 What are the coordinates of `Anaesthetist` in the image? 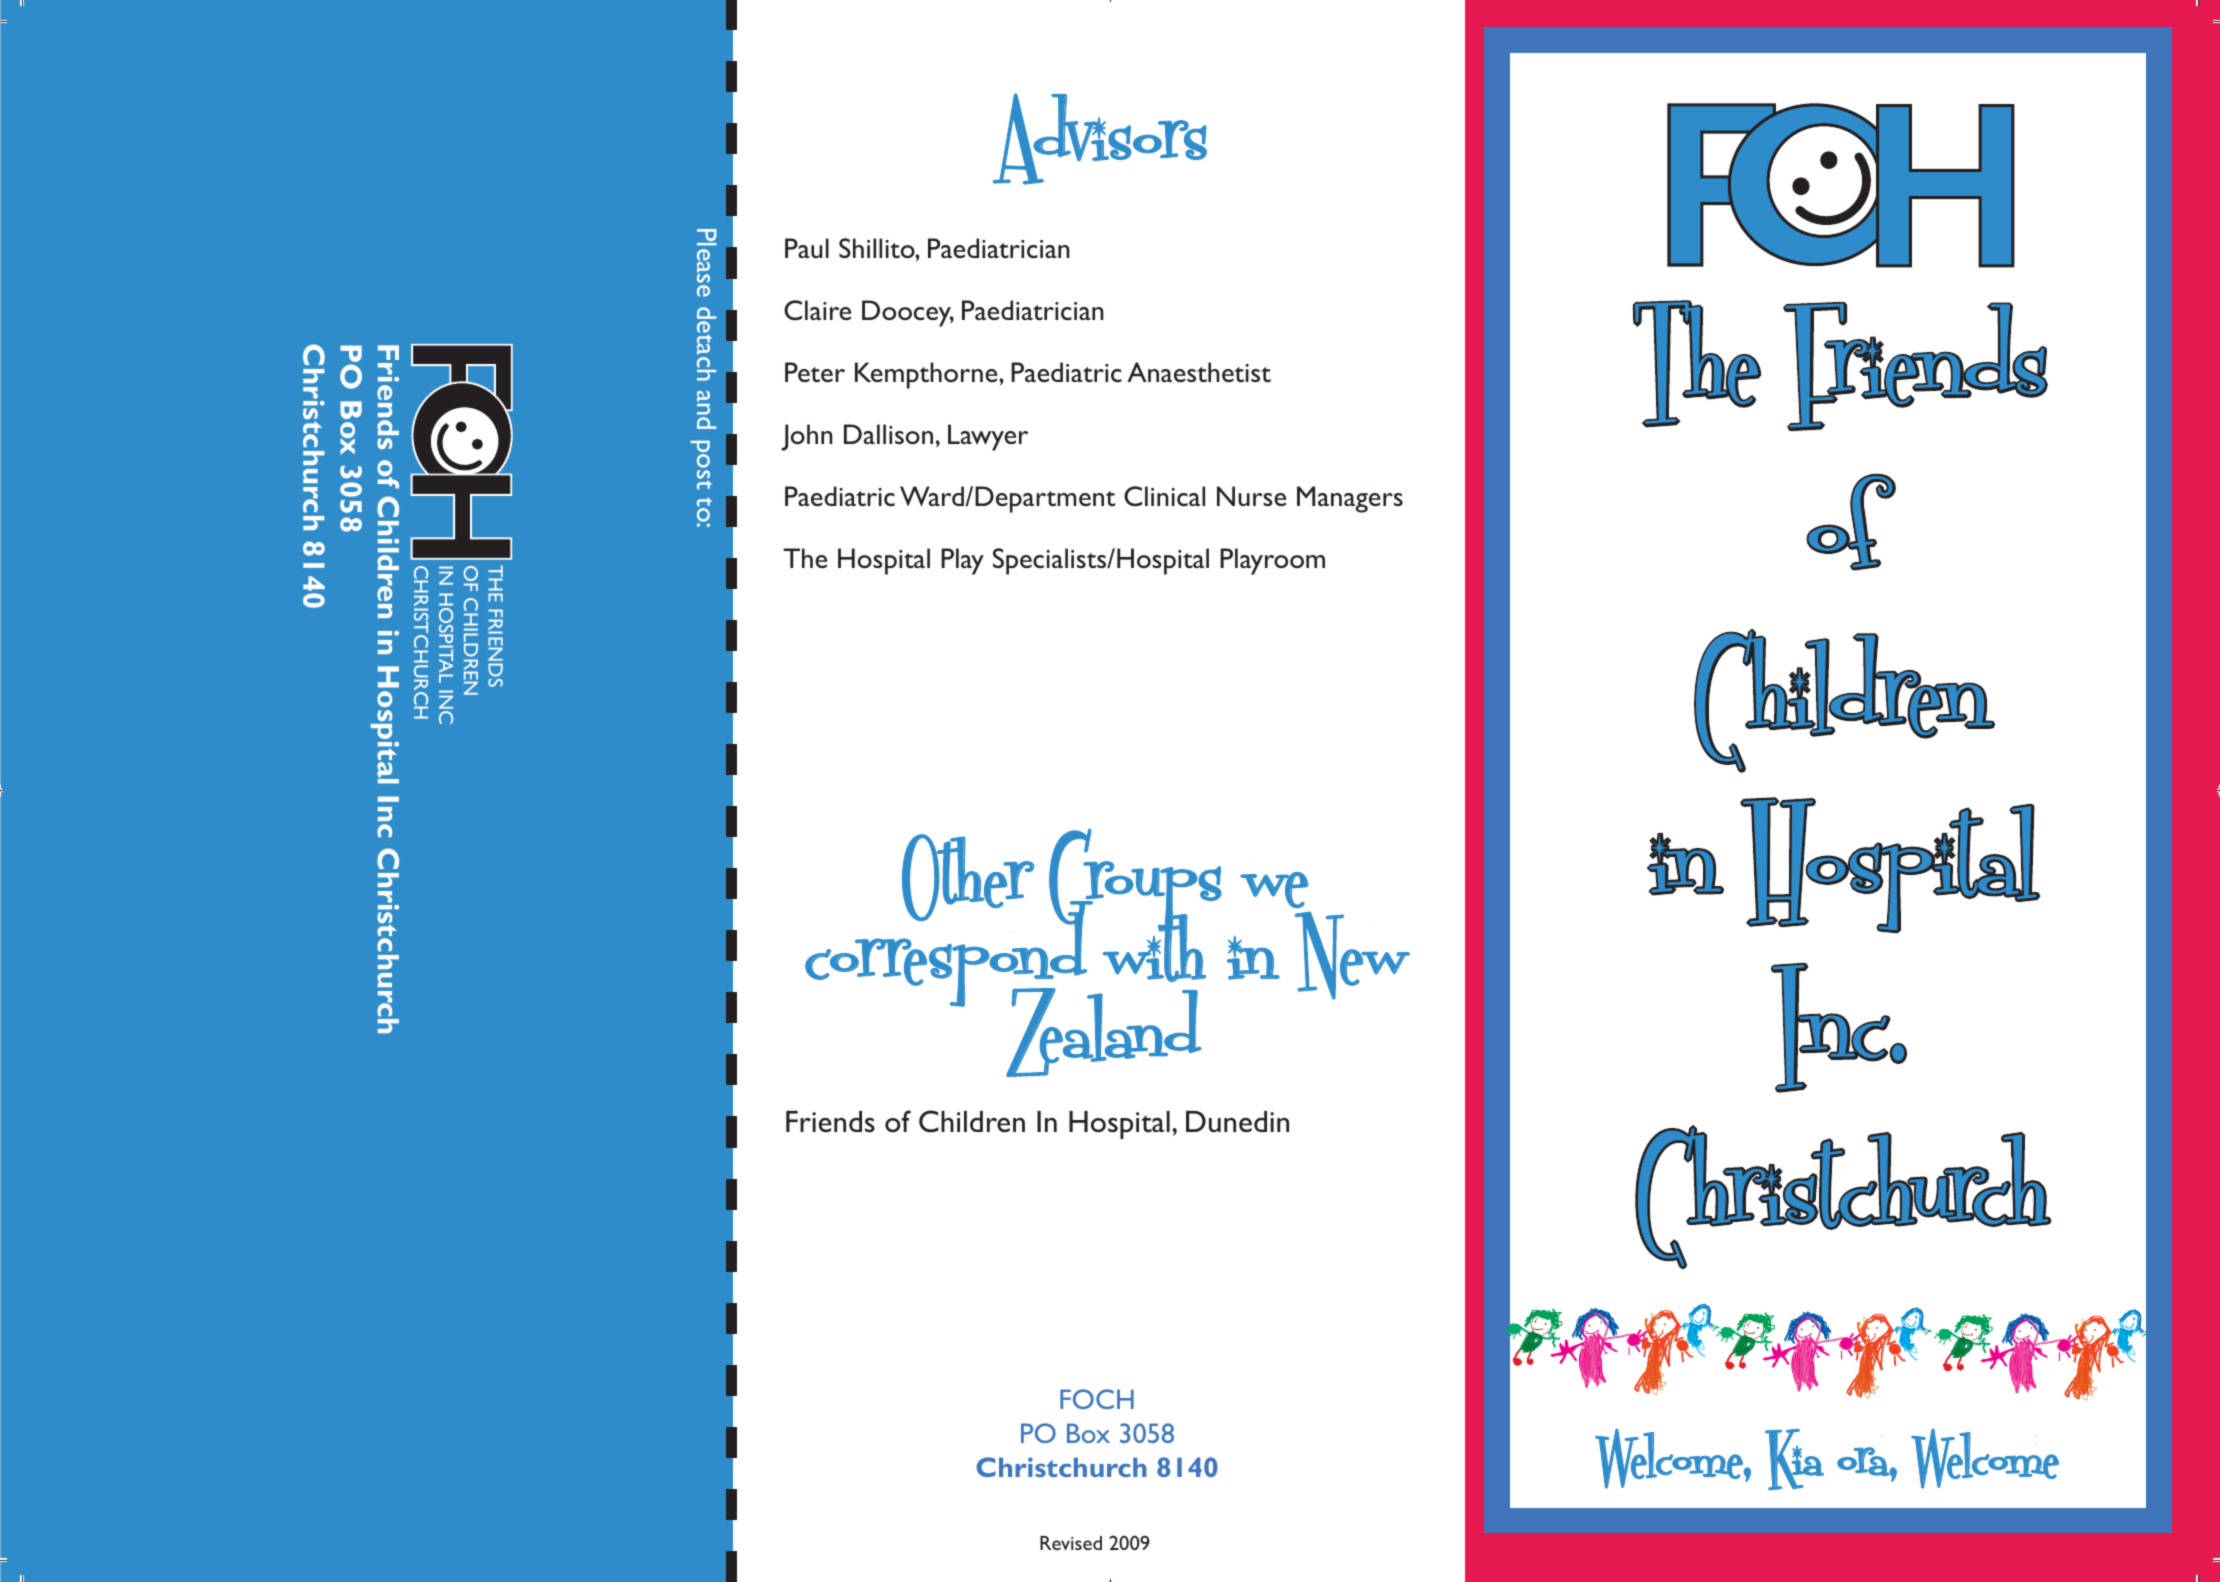 It's located at (1199, 372).
